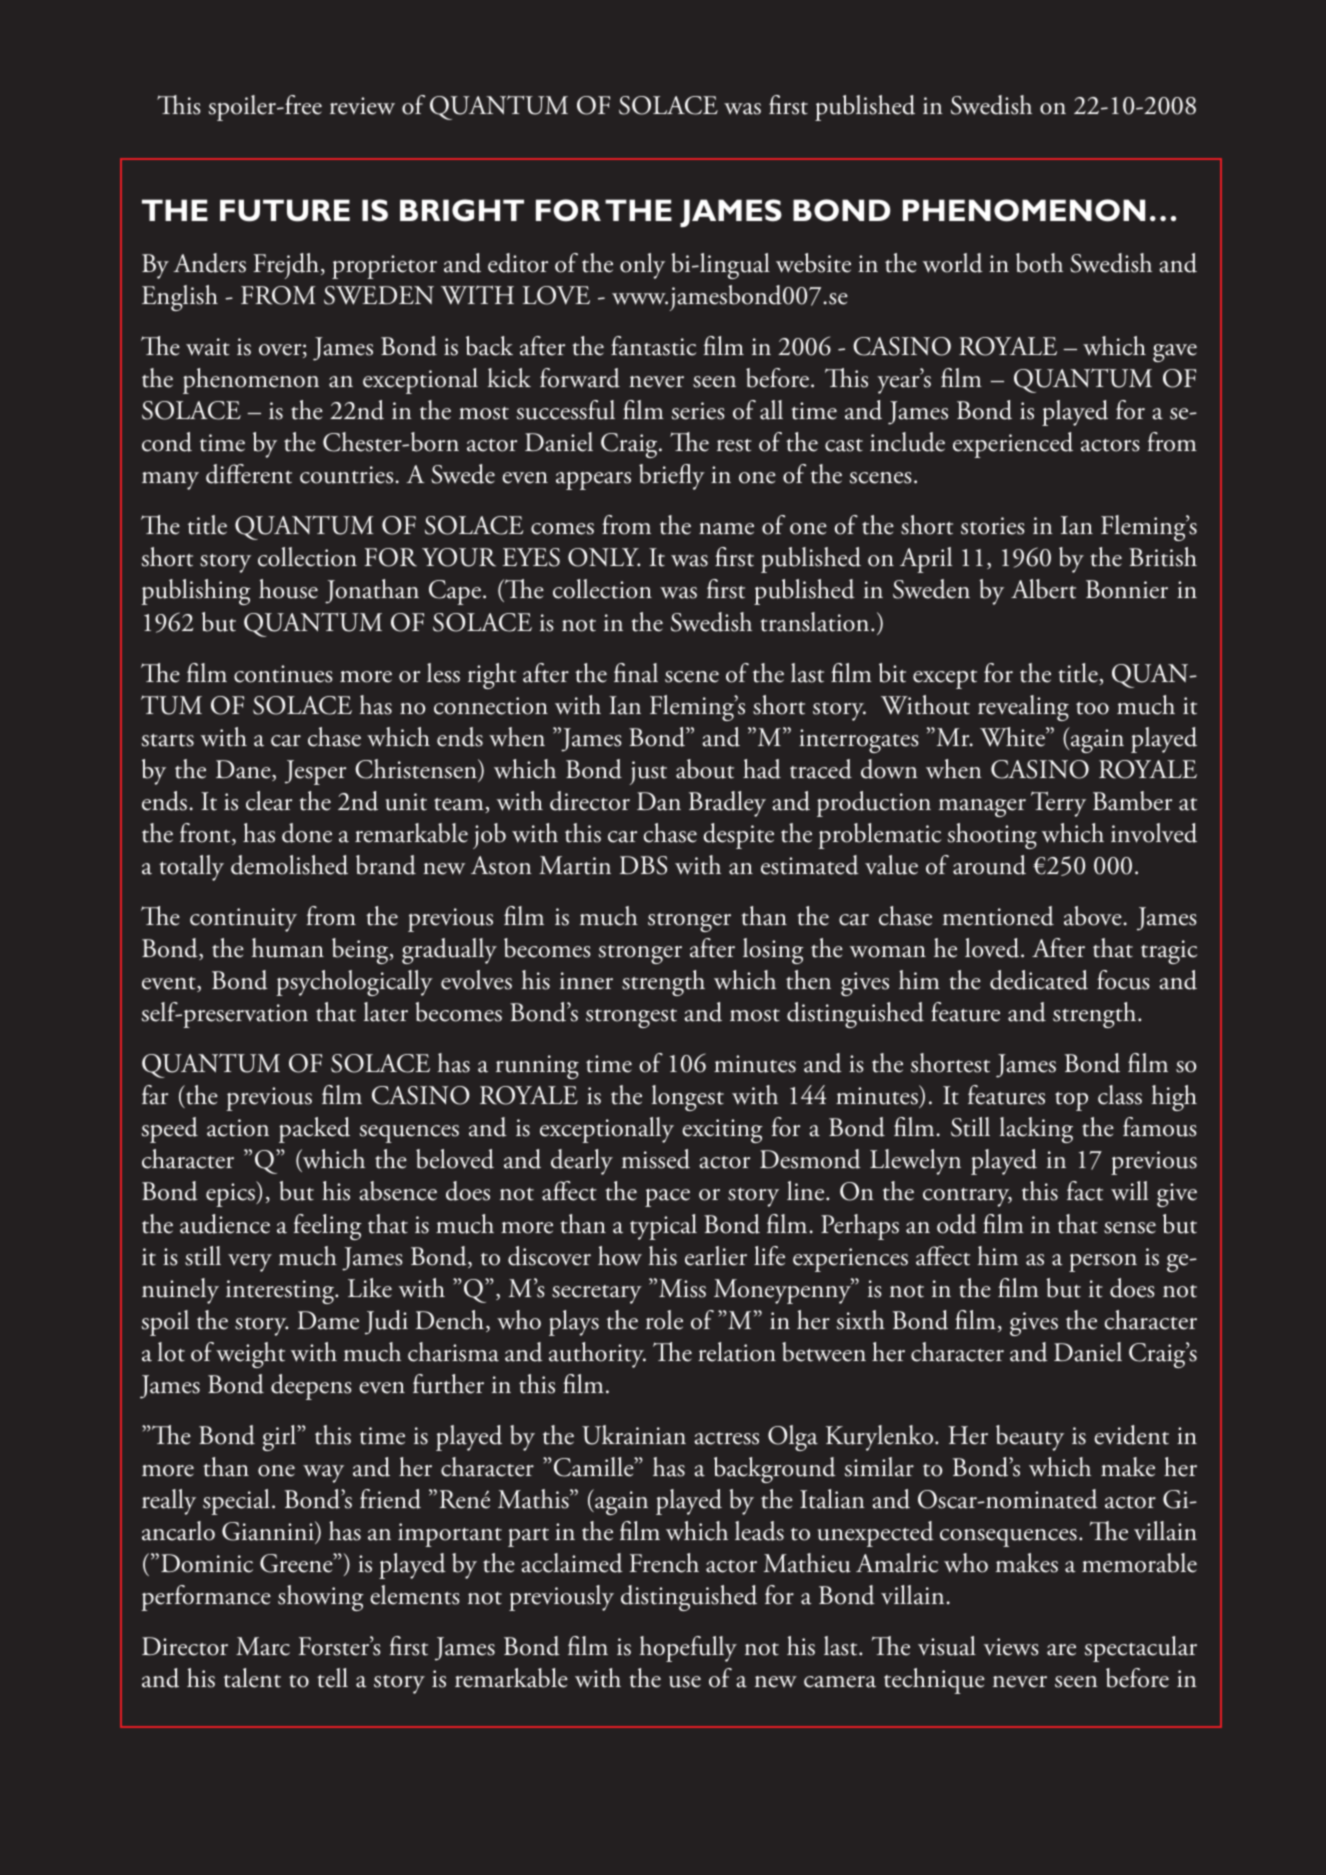 The height and width of the screenshot is (1875, 1326). What do you see at coordinates (1039, 263) in the screenshot?
I see `both` at bounding box center [1039, 263].
